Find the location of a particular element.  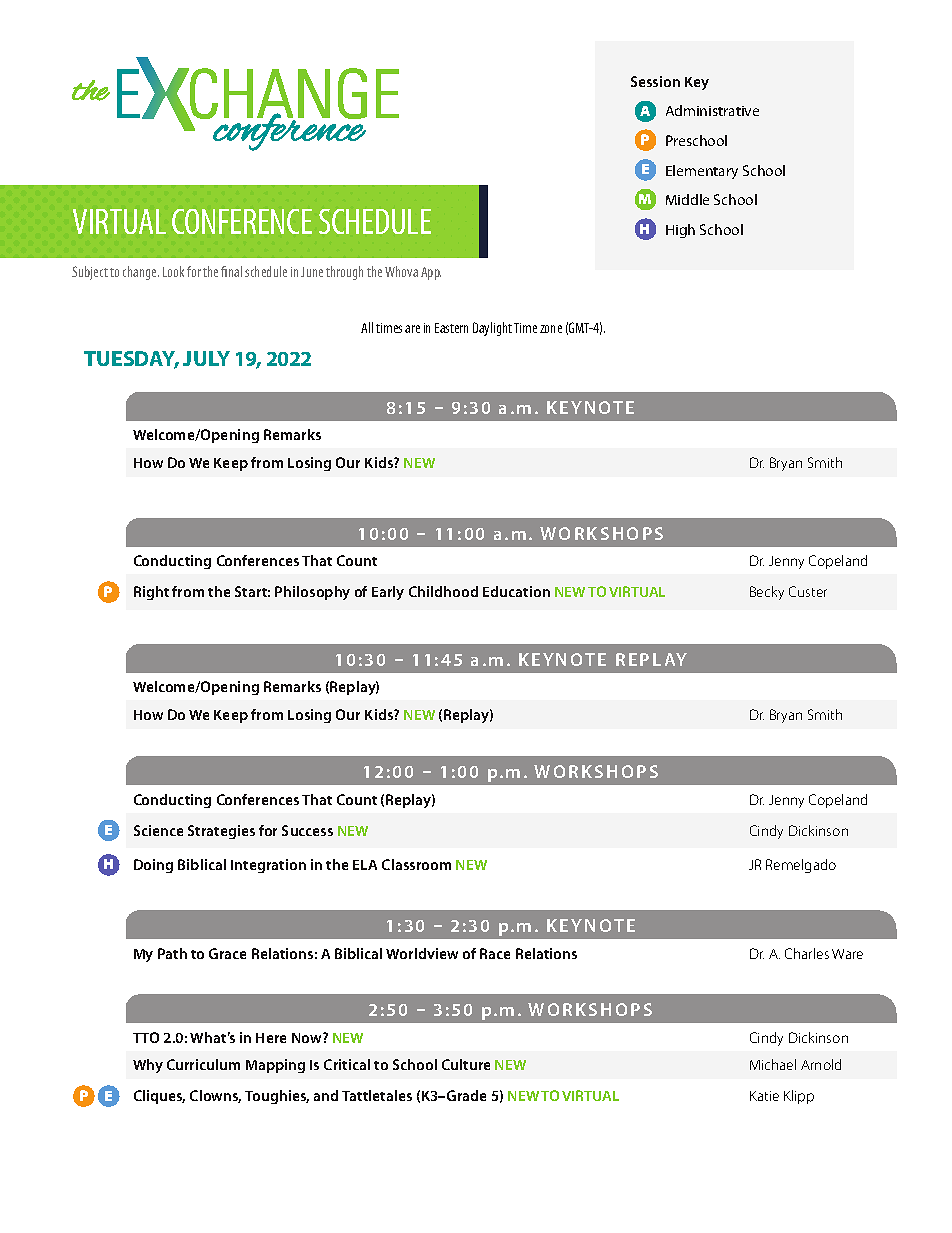

Becky is located at coordinates (767, 593).
